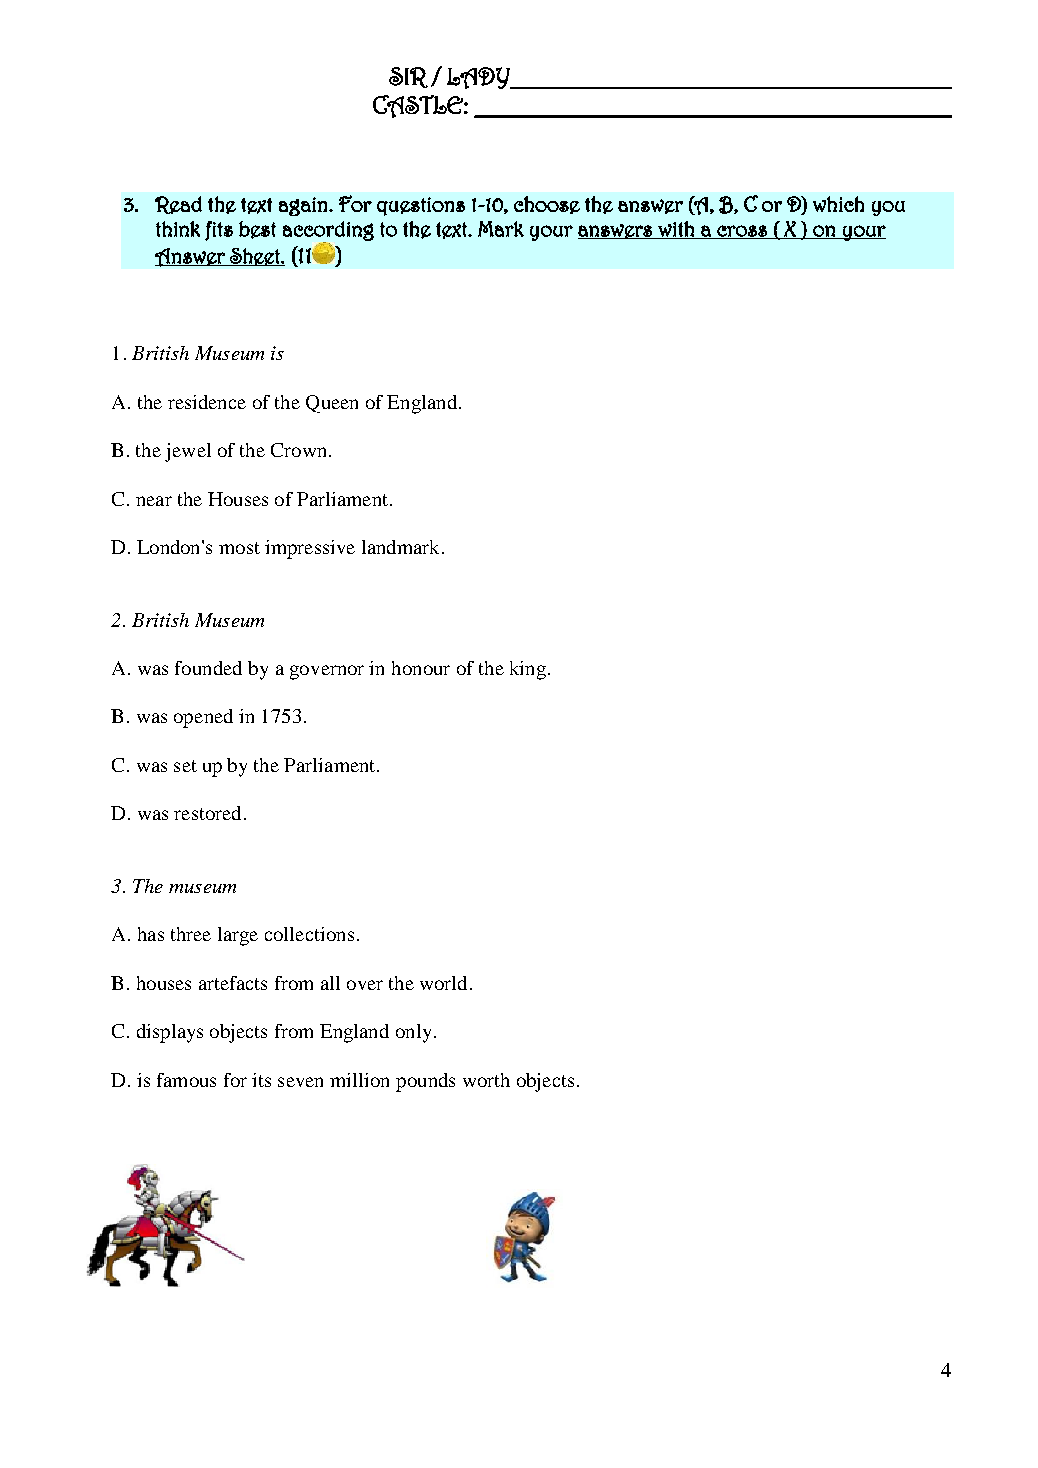 This image has width=1038, height=1468. I want to click on world, so click(443, 983).
